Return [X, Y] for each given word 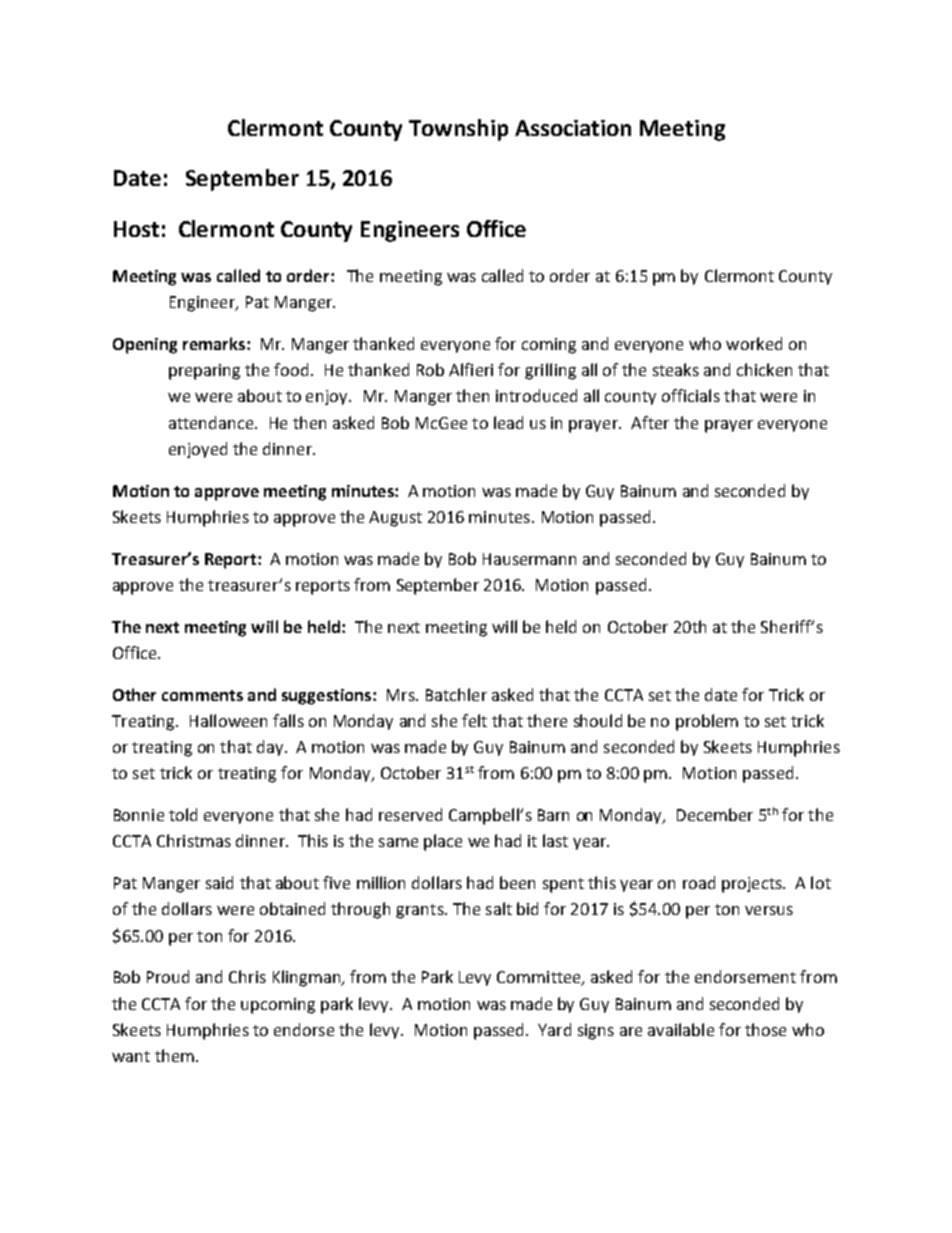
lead [508, 422]
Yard [554, 1029]
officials [691, 395]
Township [458, 130]
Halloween [228, 720]
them [174, 1055]
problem [707, 722]
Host [136, 229]
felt [474, 720]
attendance [212, 422]
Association [573, 128]
